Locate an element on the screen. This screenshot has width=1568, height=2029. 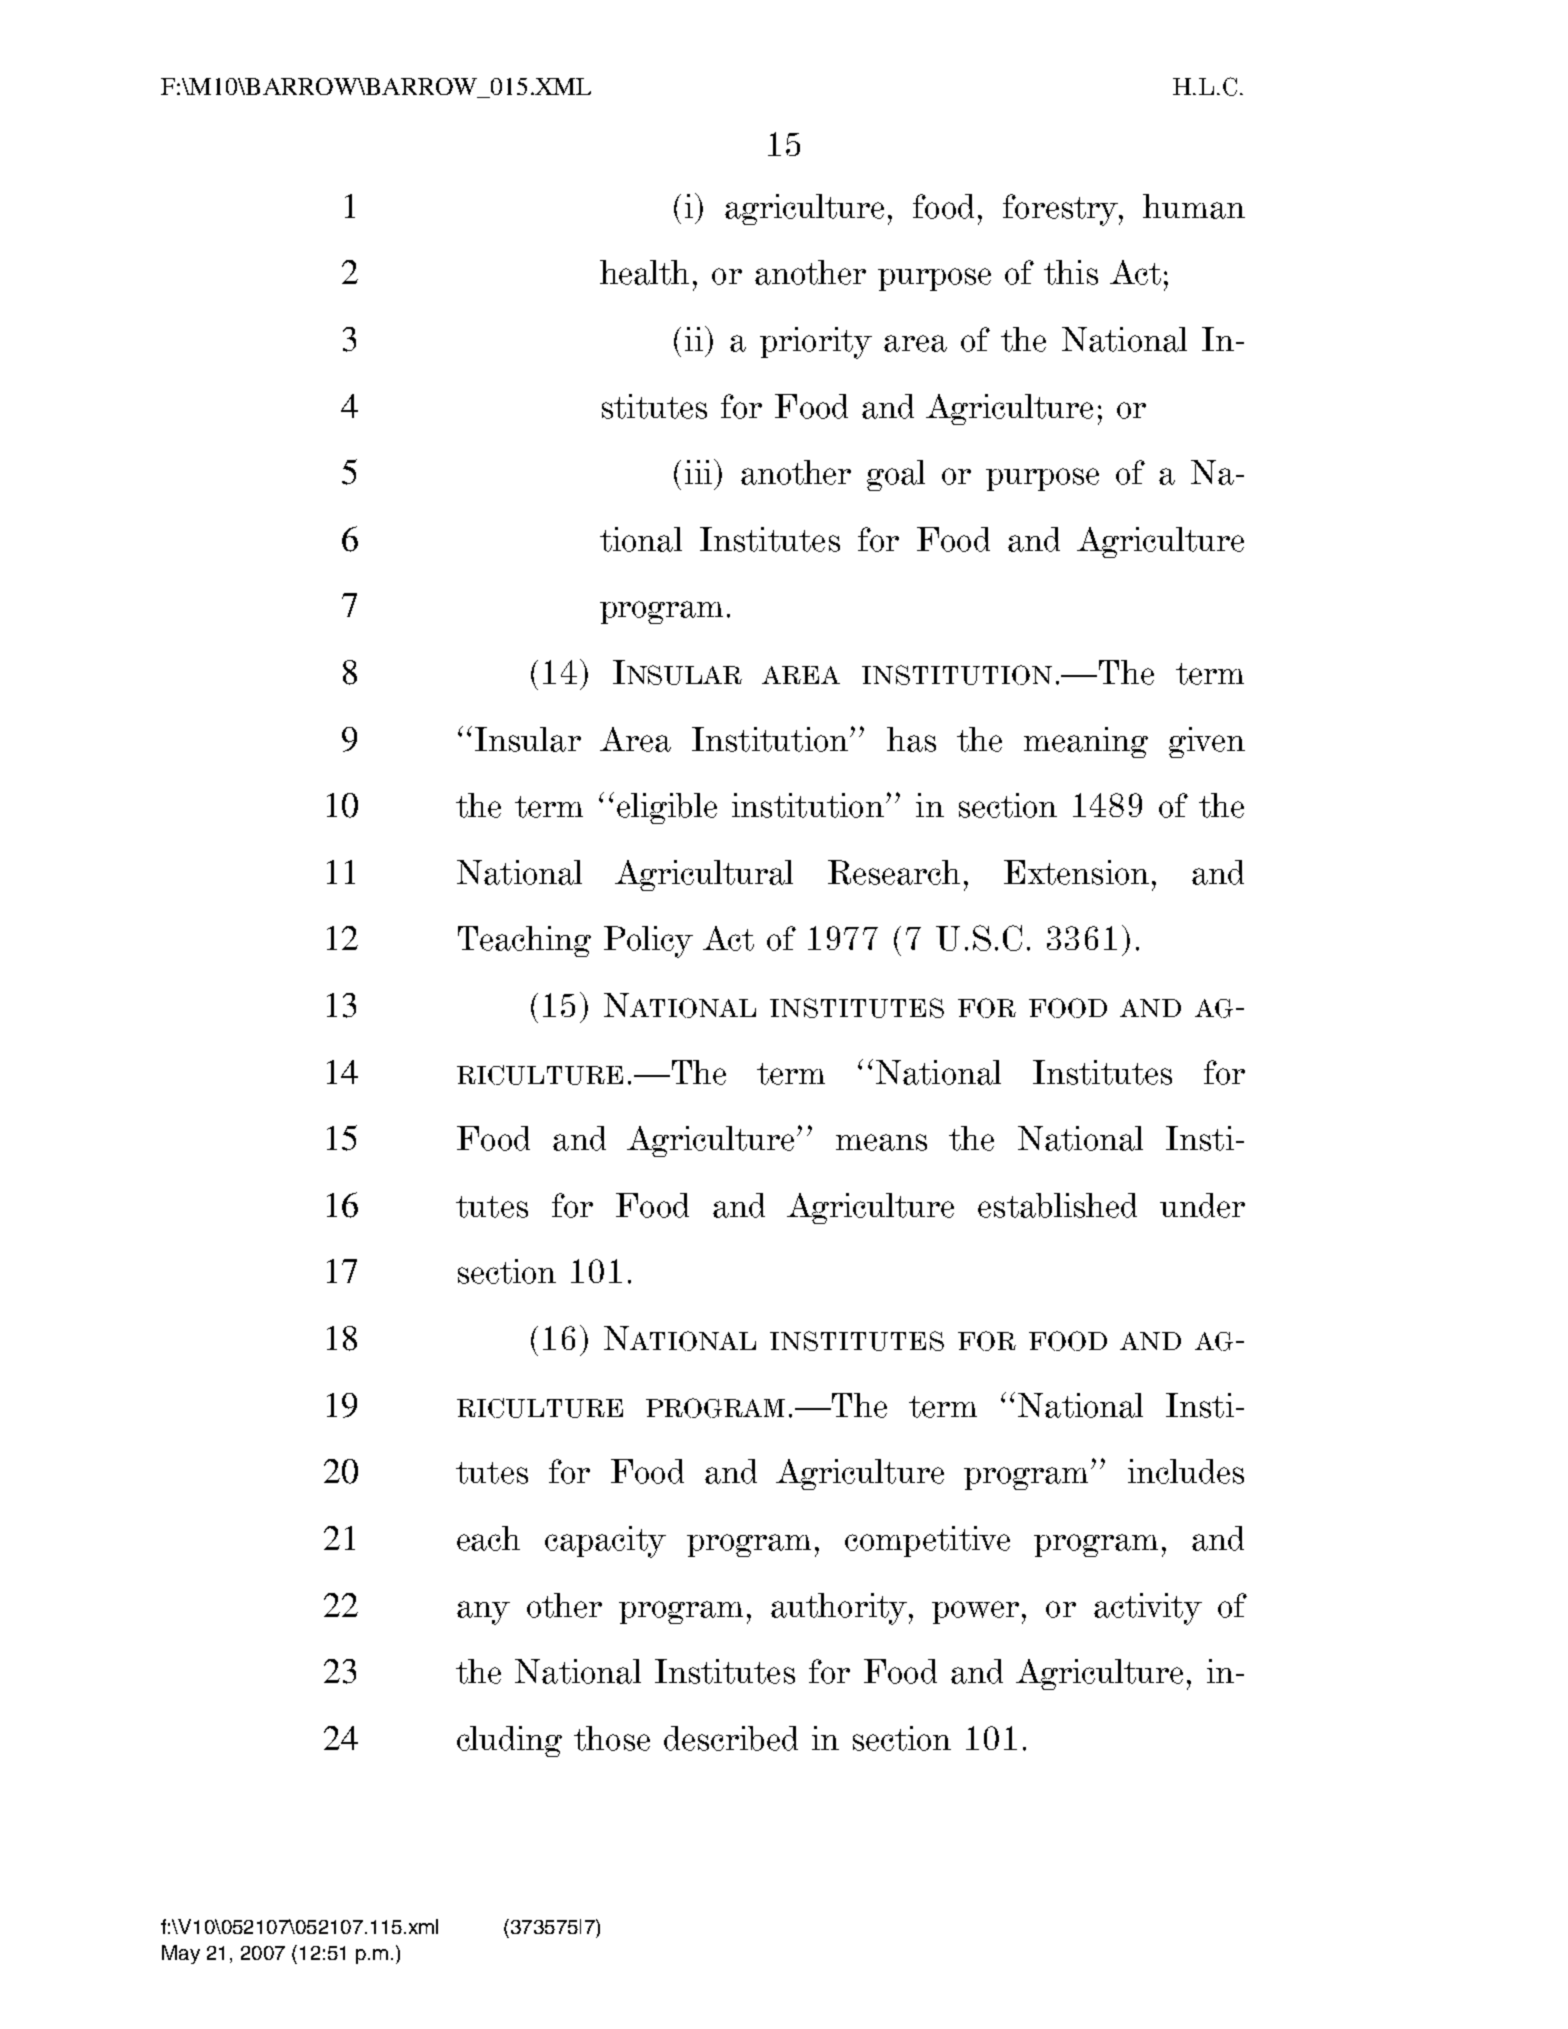
health is located at coordinates (644, 272).
